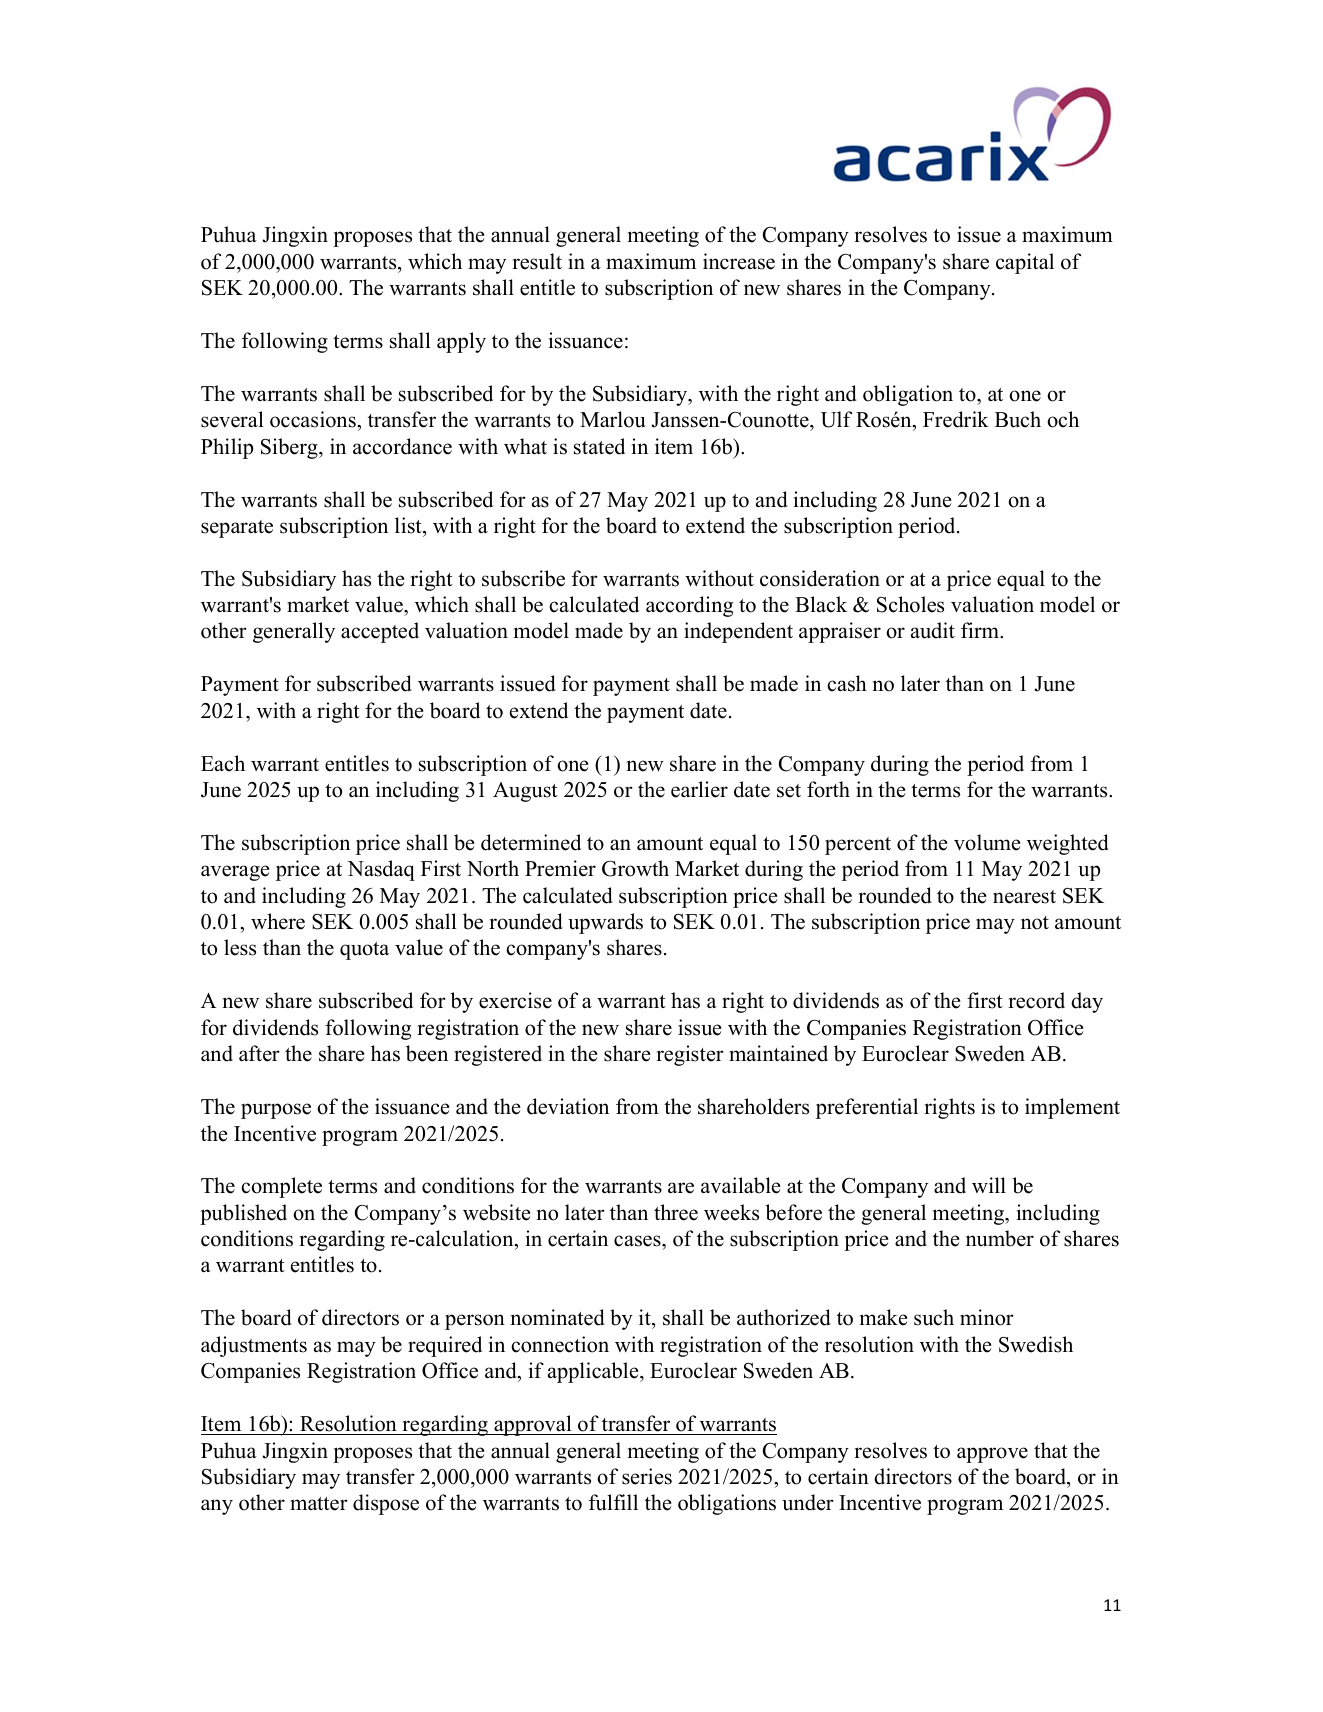  What do you see at coordinates (1025, 263) in the screenshot?
I see `capital` at bounding box center [1025, 263].
